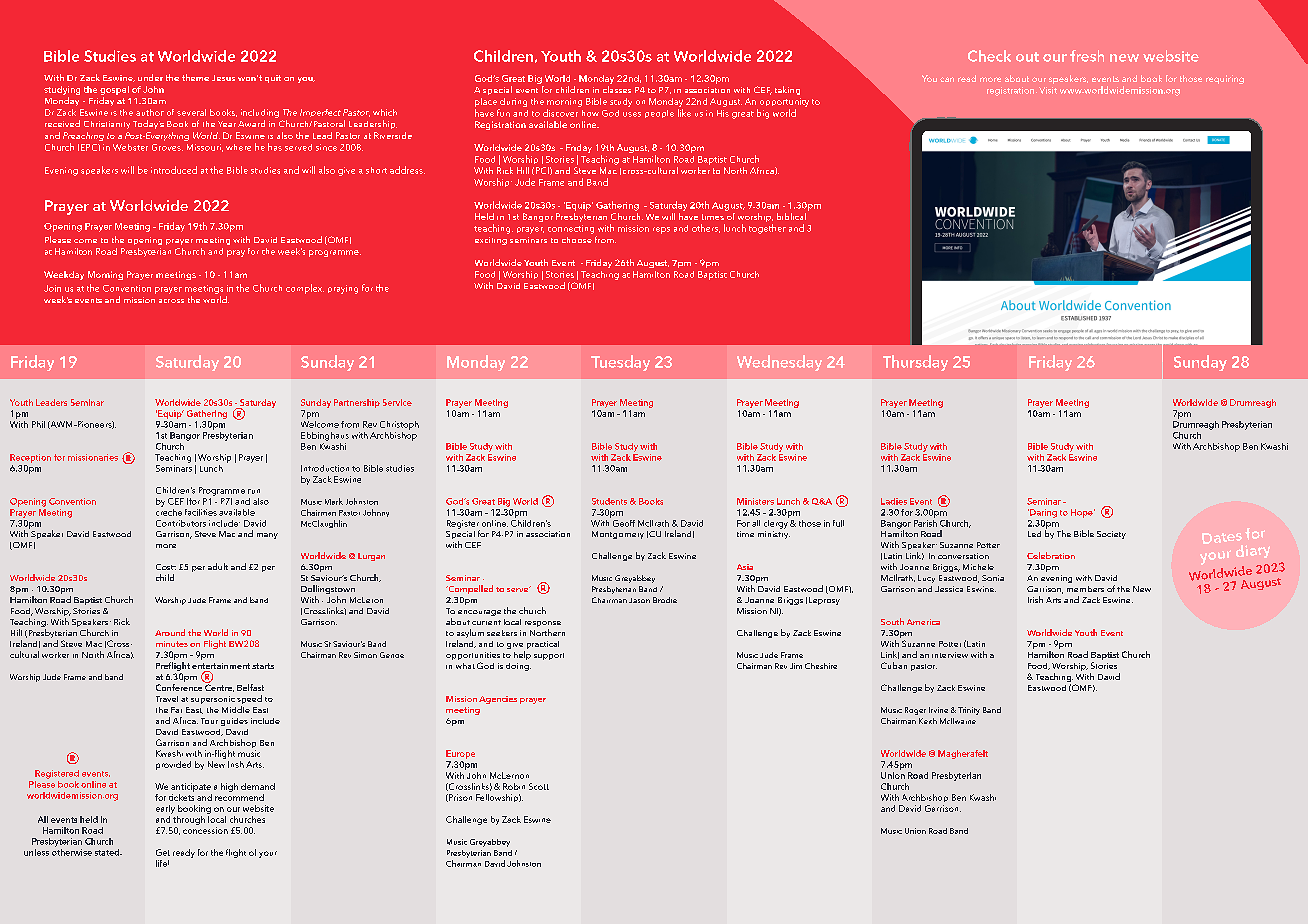  What do you see at coordinates (661, 230) in the screenshot?
I see `reps` at bounding box center [661, 230].
